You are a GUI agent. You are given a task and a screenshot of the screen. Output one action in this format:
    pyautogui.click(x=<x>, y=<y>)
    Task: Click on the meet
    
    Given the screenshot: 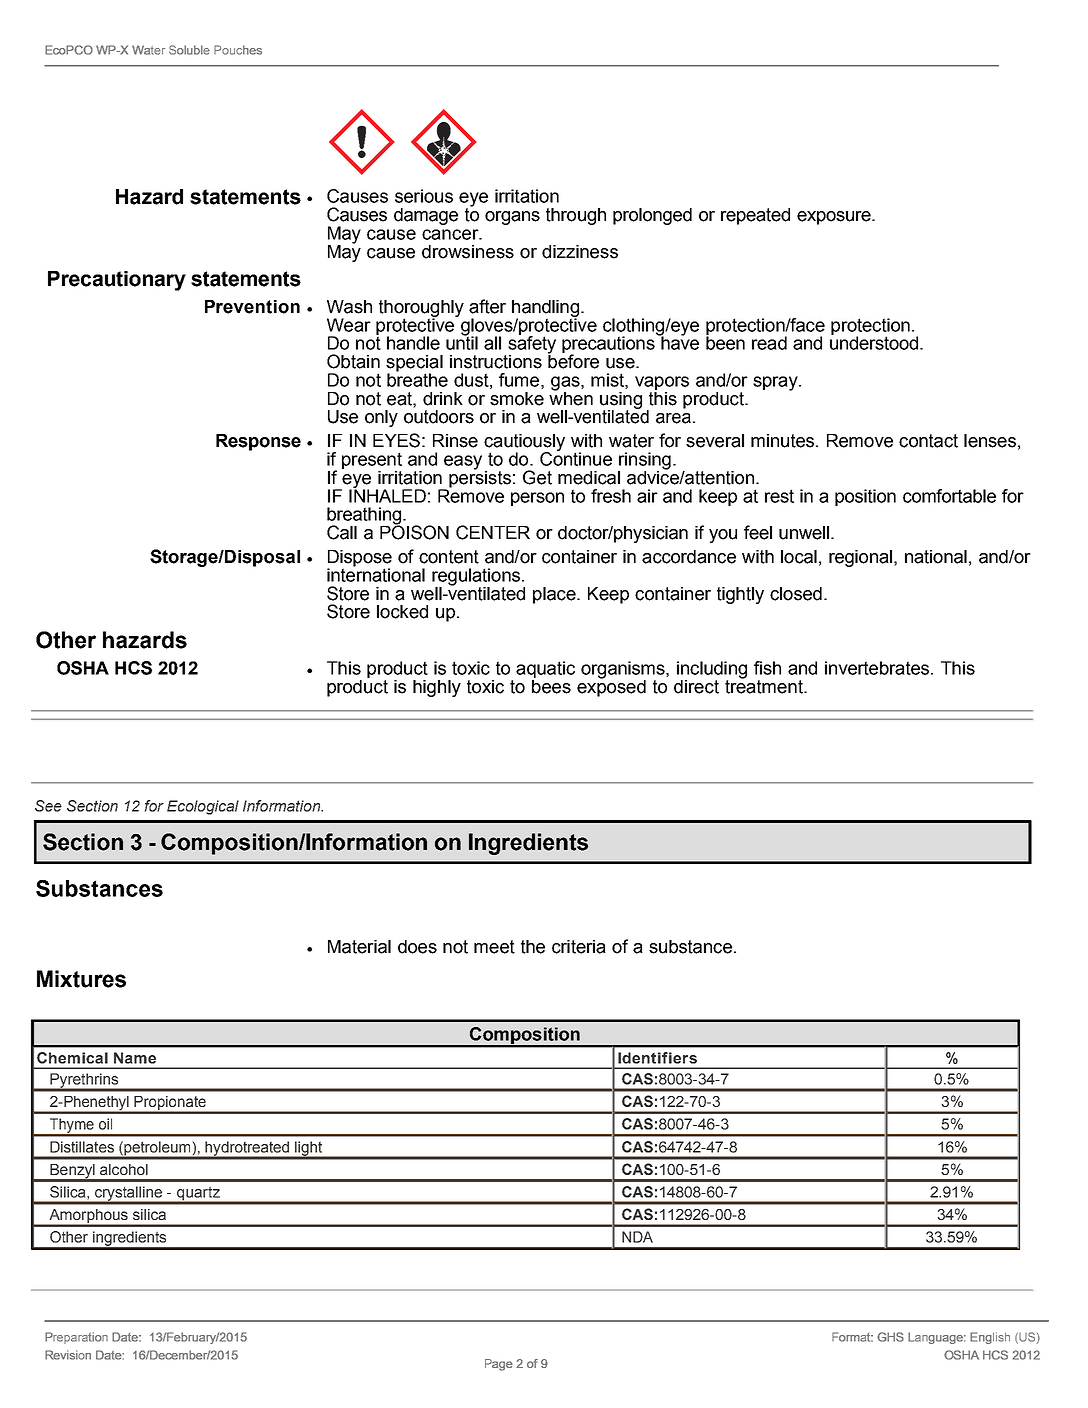 What is the action you would take?
    pyautogui.click(x=494, y=947)
